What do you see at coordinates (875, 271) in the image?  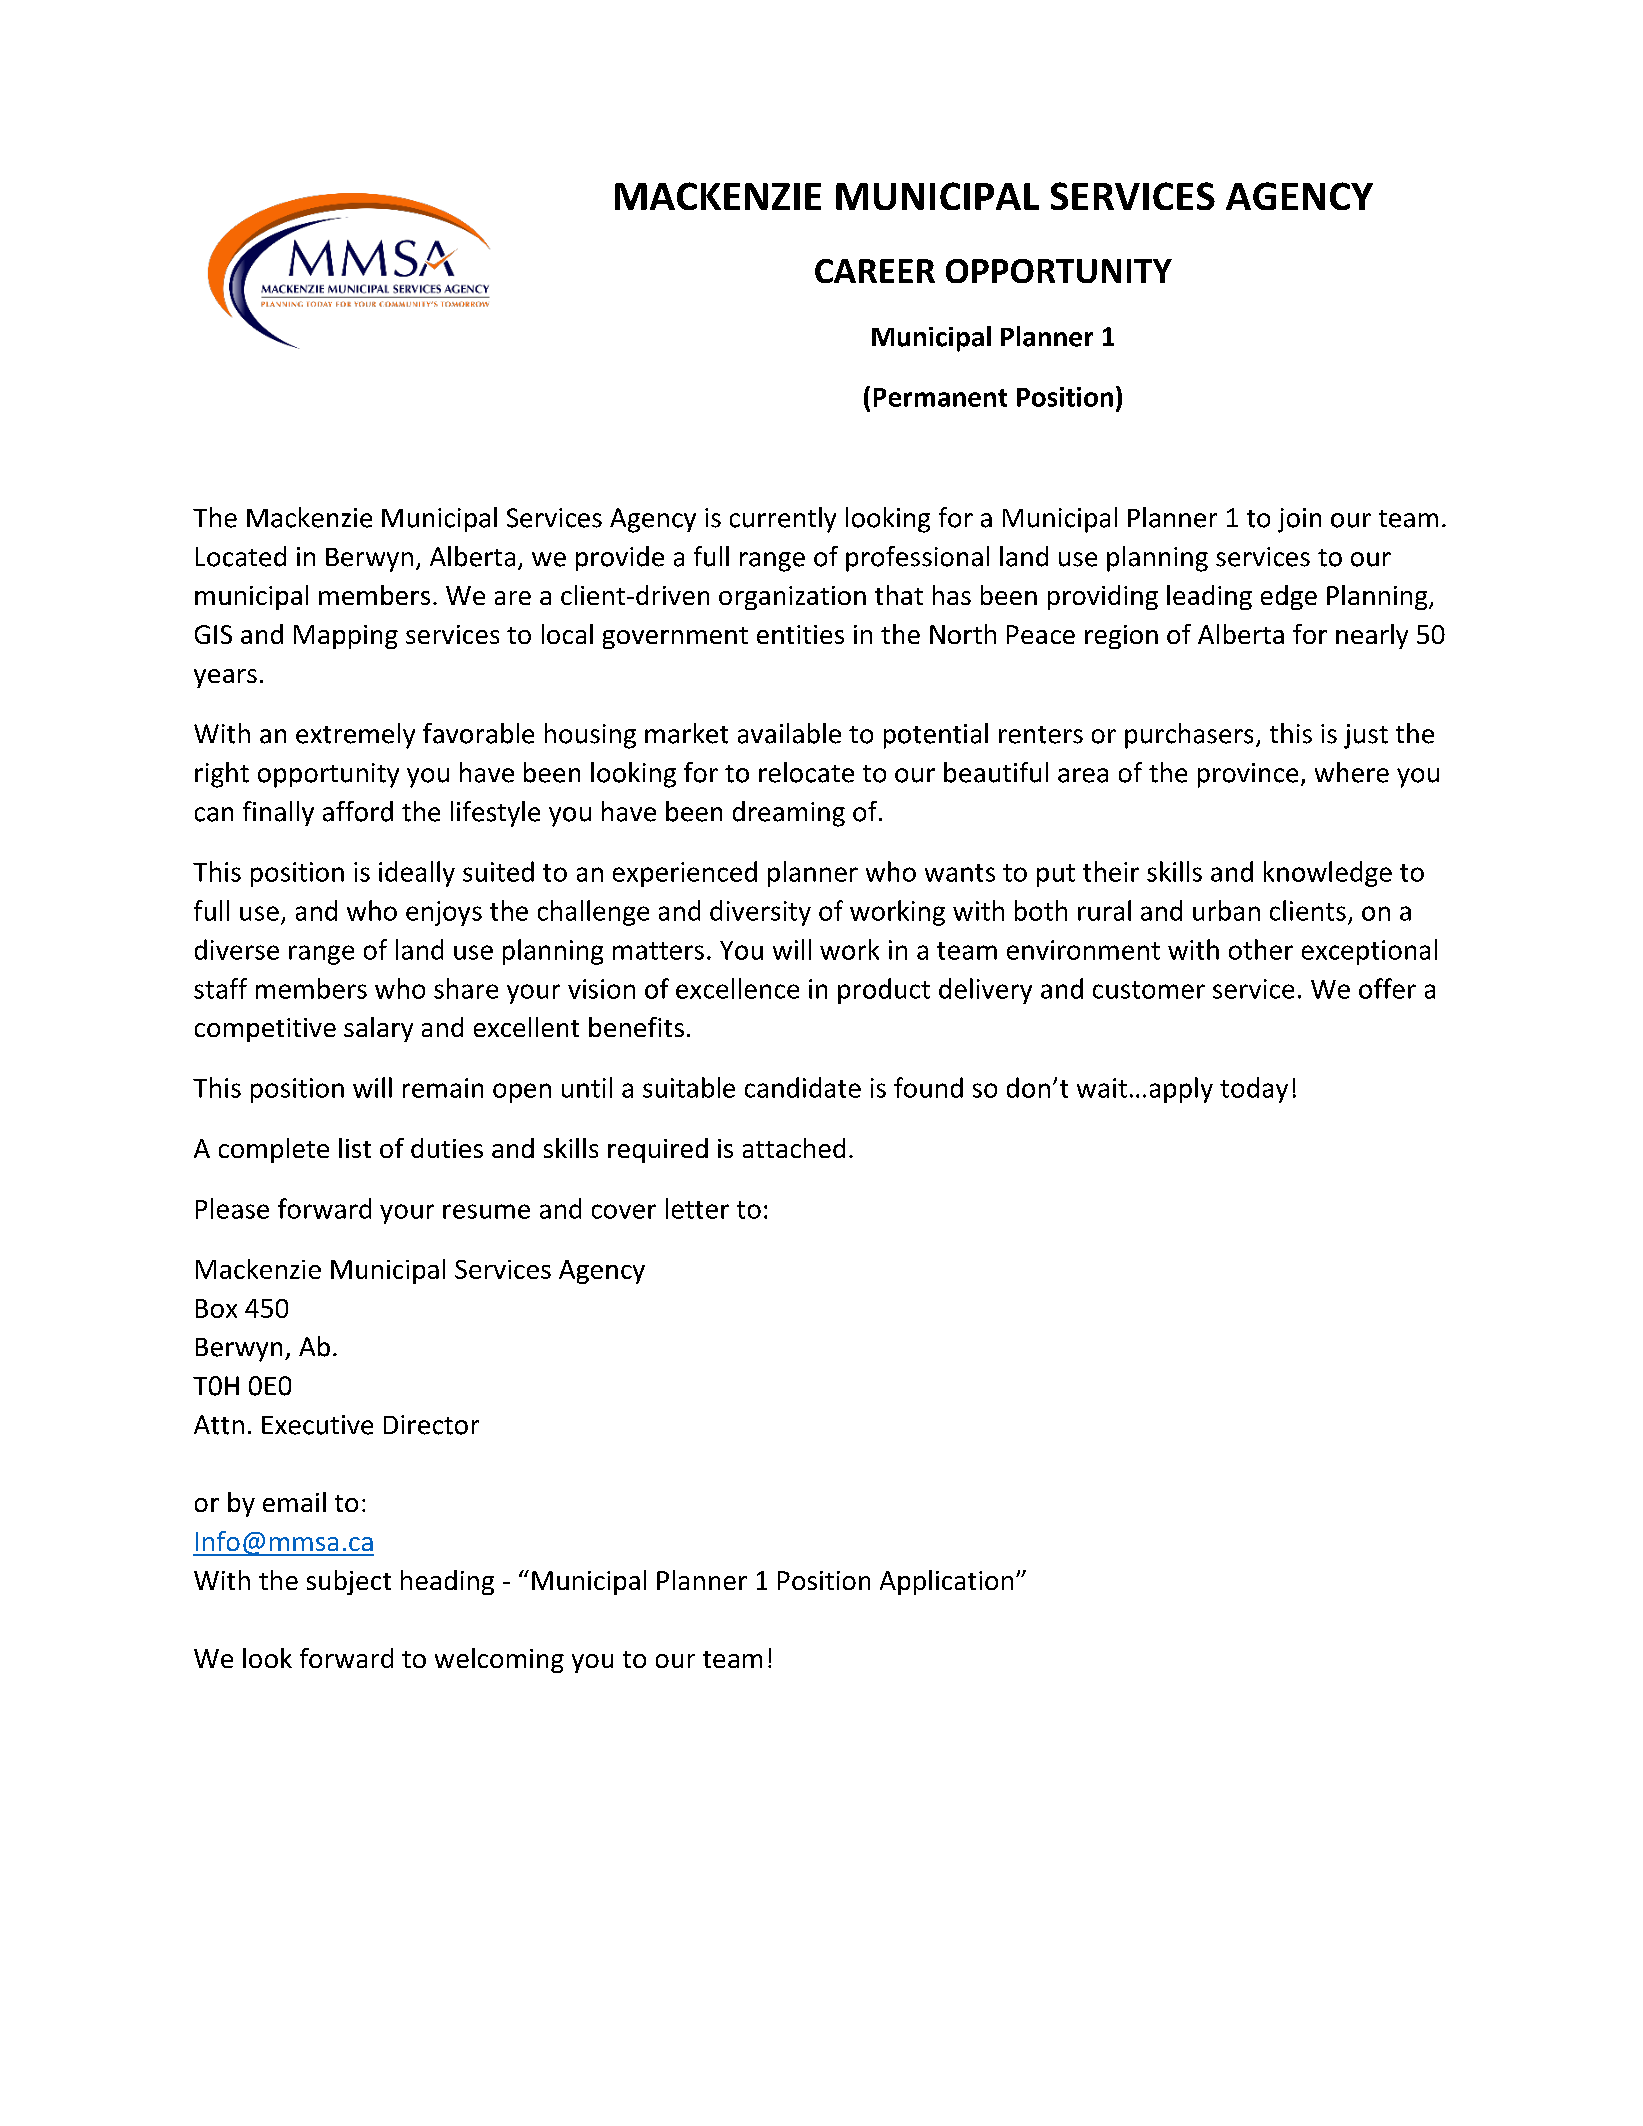 I see `CAREER` at bounding box center [875, 271].
